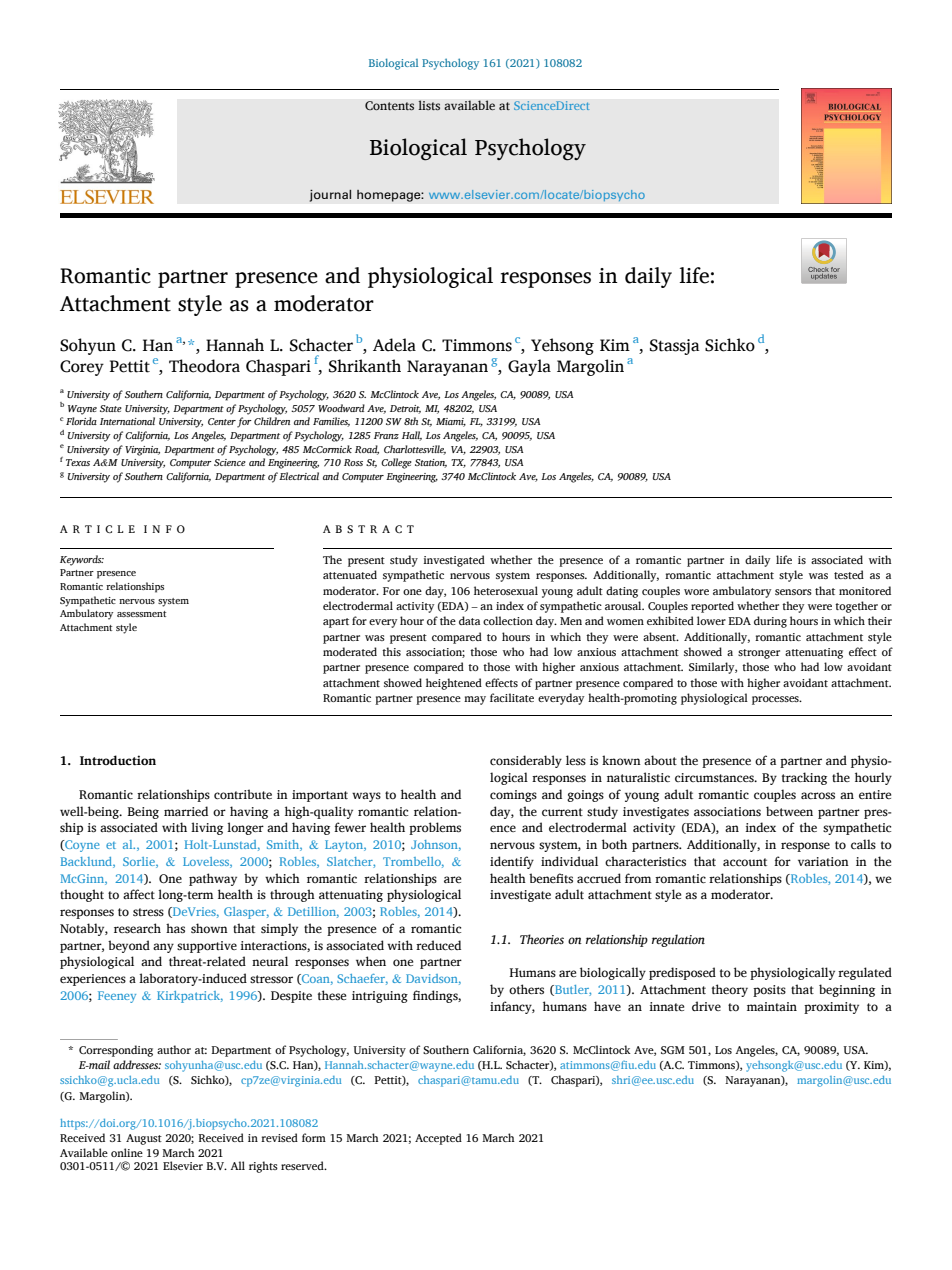  What do you see at coordinates (82, 560) in the document?
I see `Keywords` at bounding box center [82, 560].
